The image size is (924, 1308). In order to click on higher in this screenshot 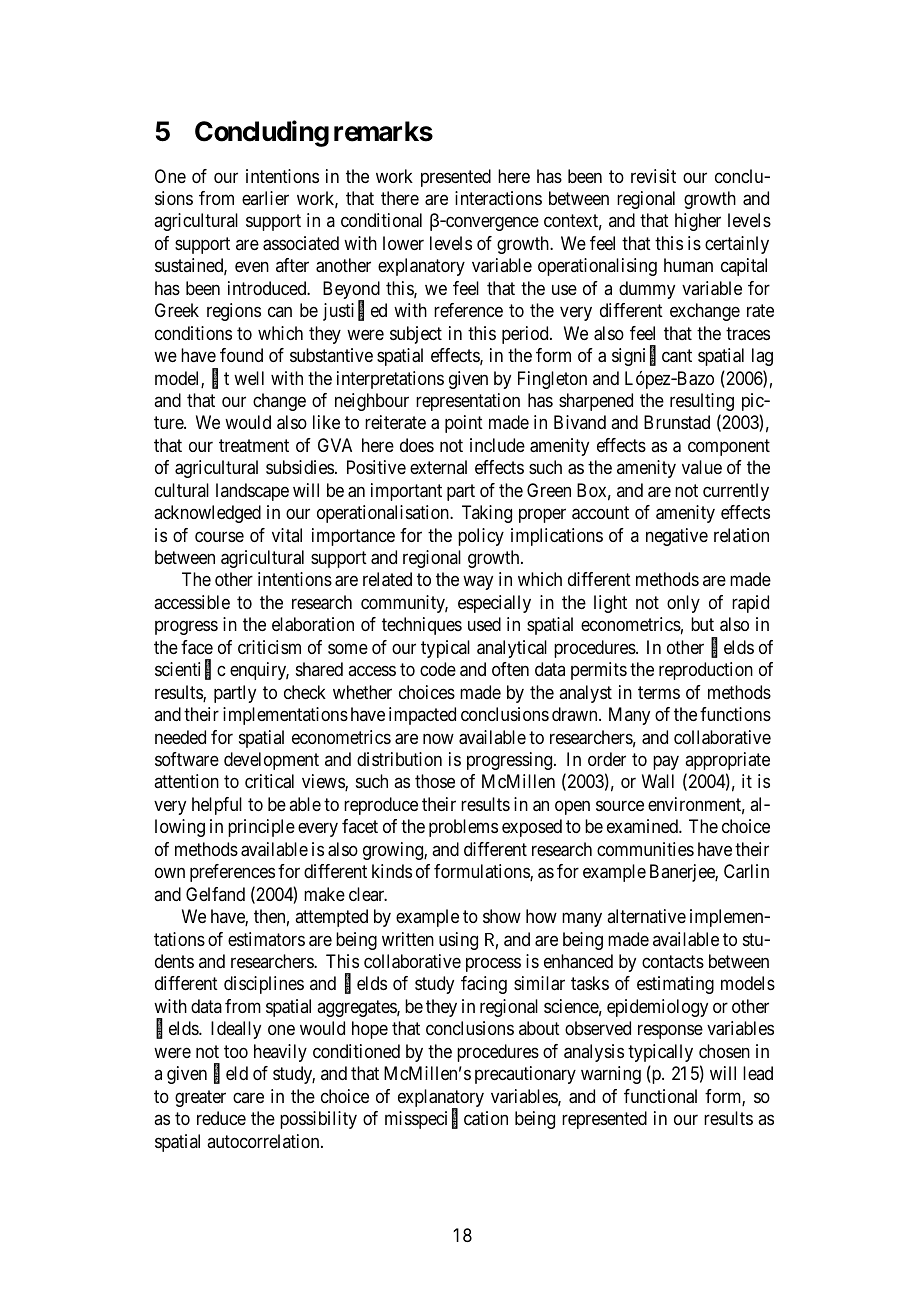, I will do `click(698, 222)`.
